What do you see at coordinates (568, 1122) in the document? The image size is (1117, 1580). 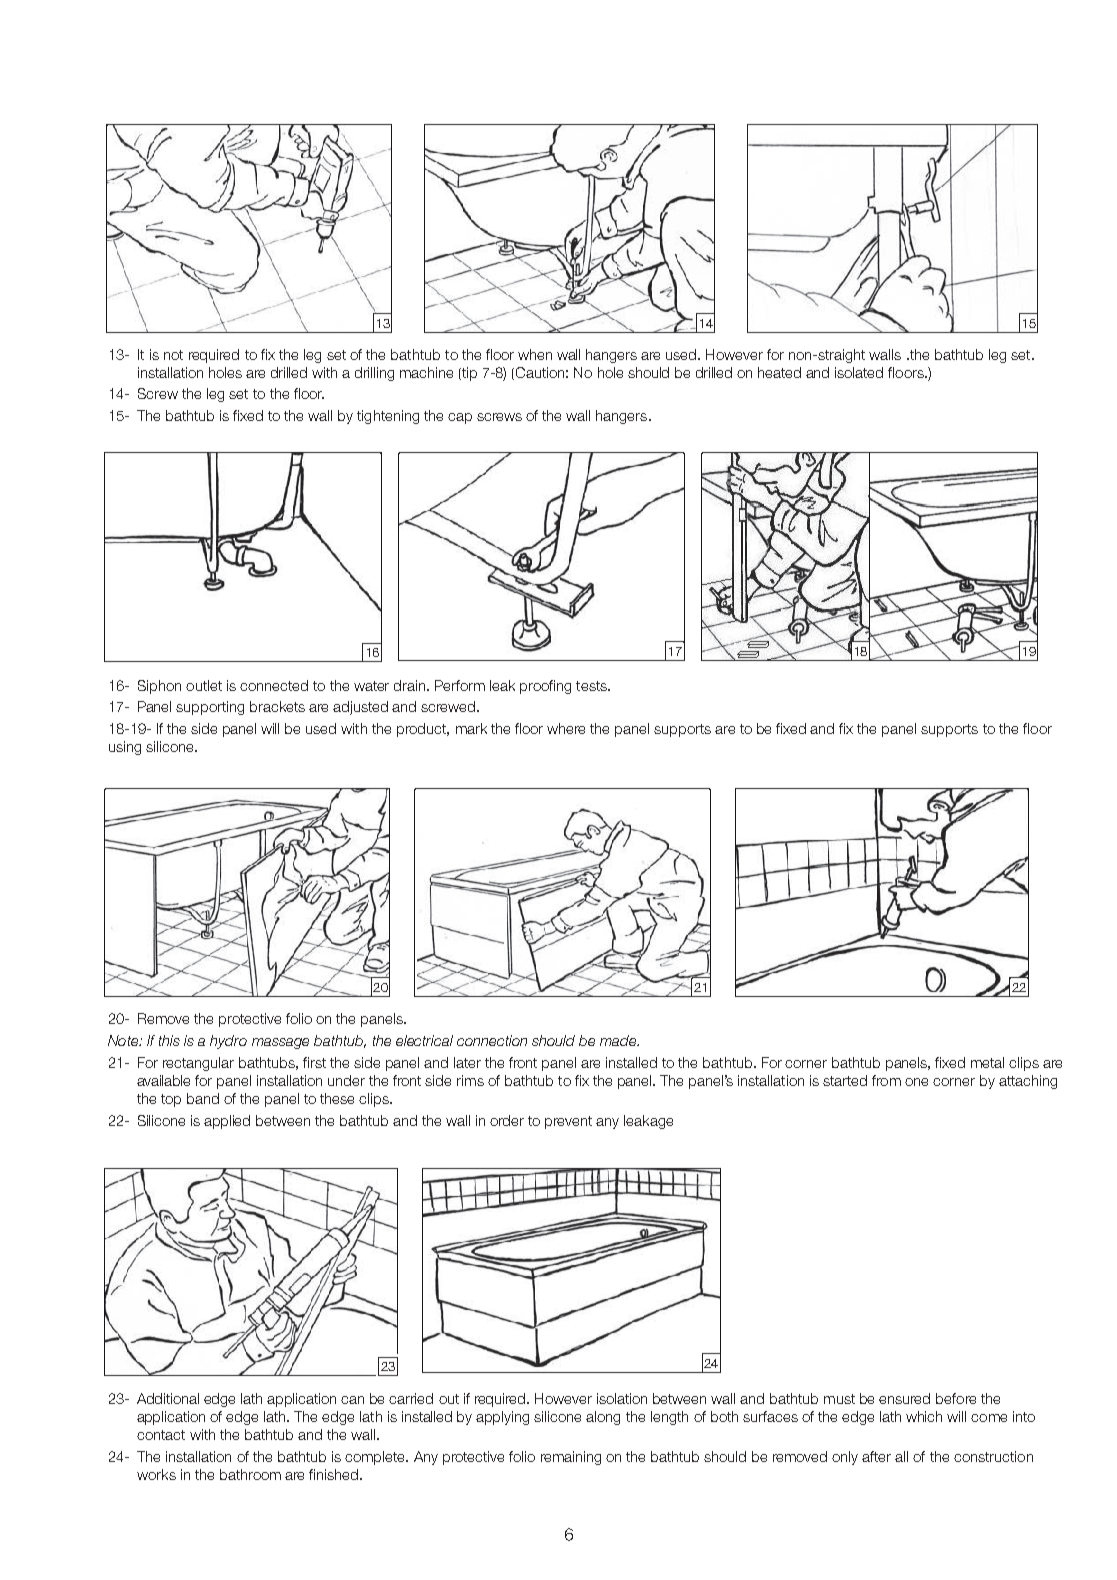 I see `prevent` at bounding box center [568, 1122].
